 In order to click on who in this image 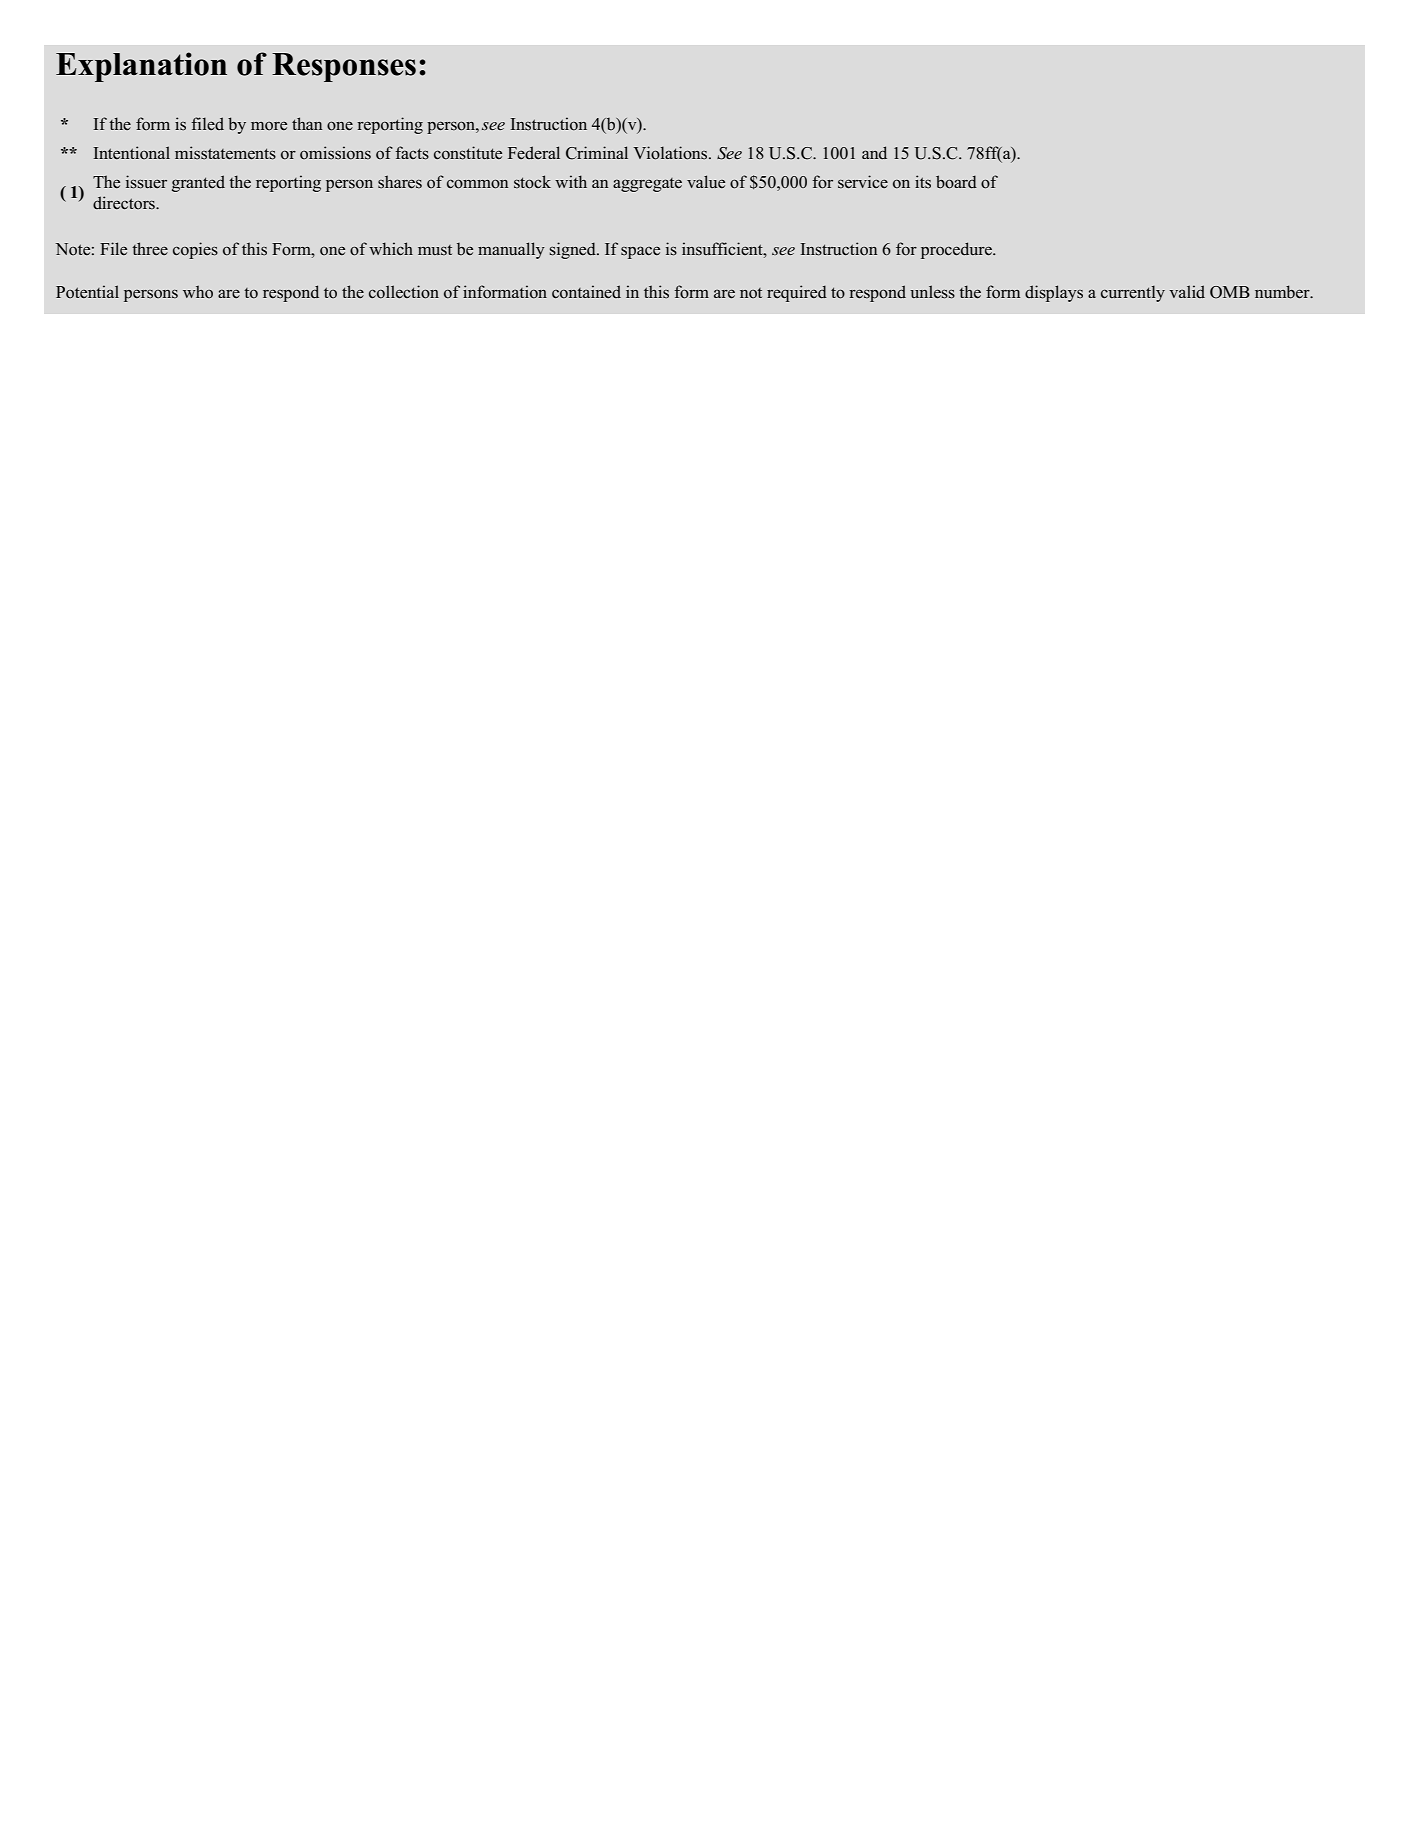, I will do `click(198, 291)`.
